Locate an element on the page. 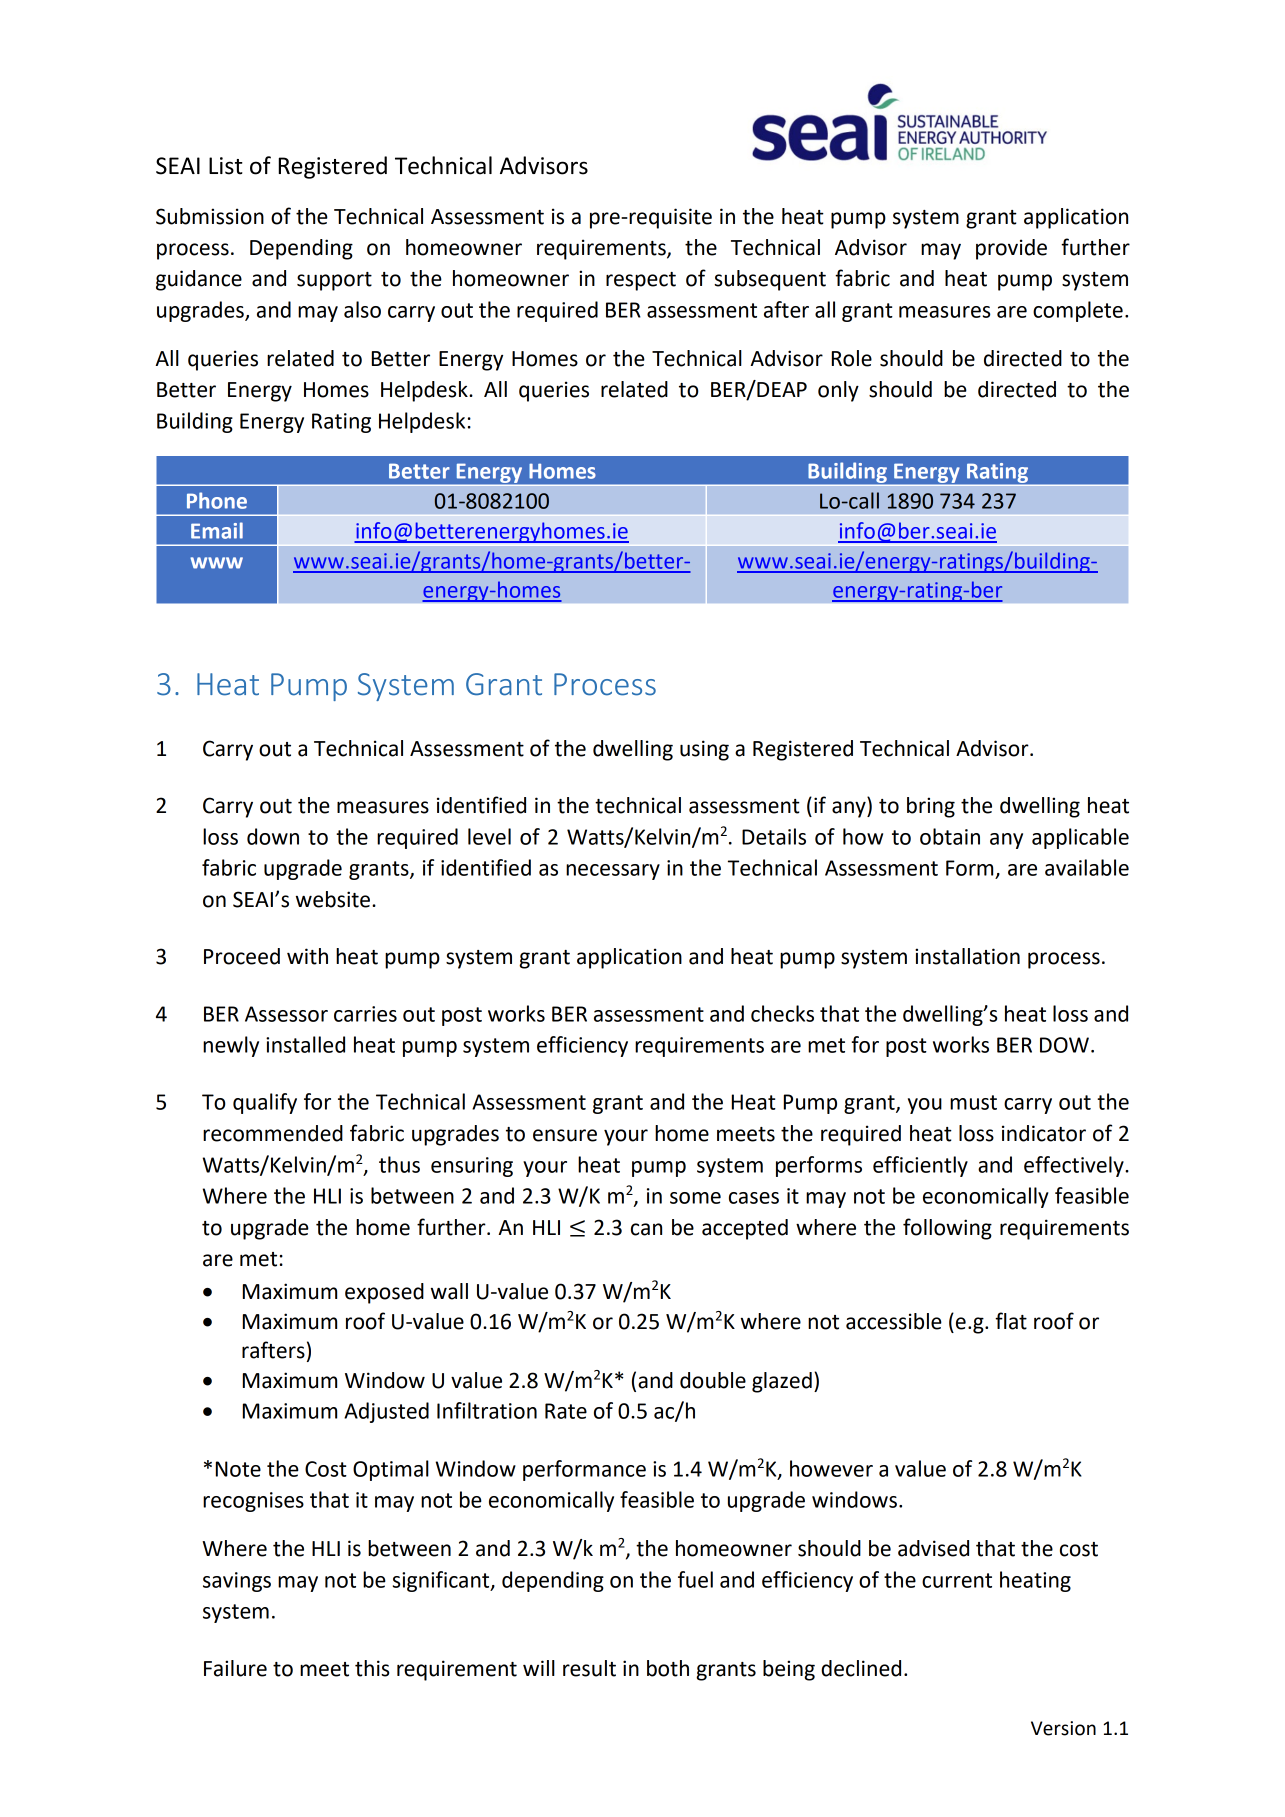 The image size is (1285, 1817). down is located at coordinates (273, 836).
